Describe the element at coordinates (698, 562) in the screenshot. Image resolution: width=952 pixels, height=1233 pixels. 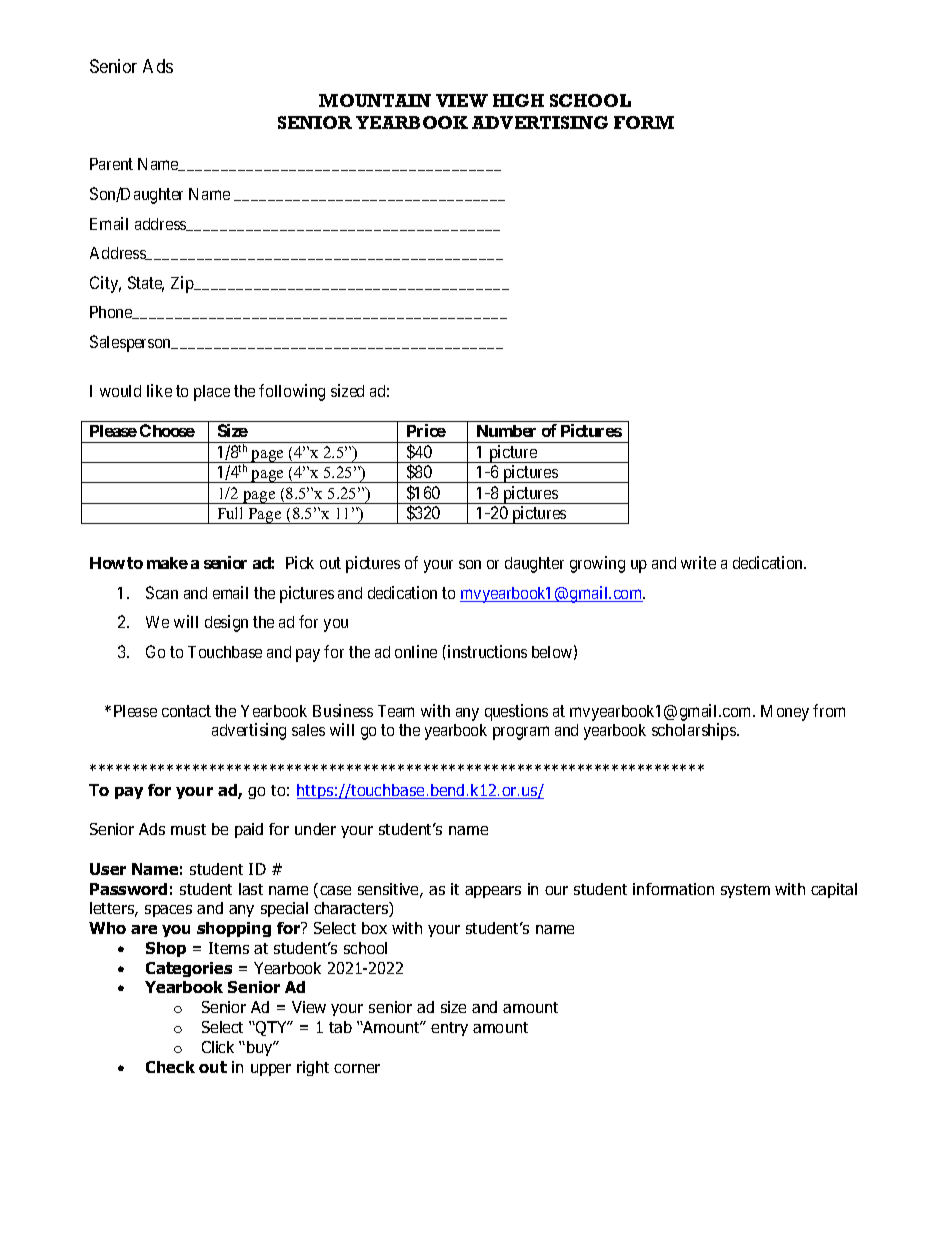
I see `write` at that location.
